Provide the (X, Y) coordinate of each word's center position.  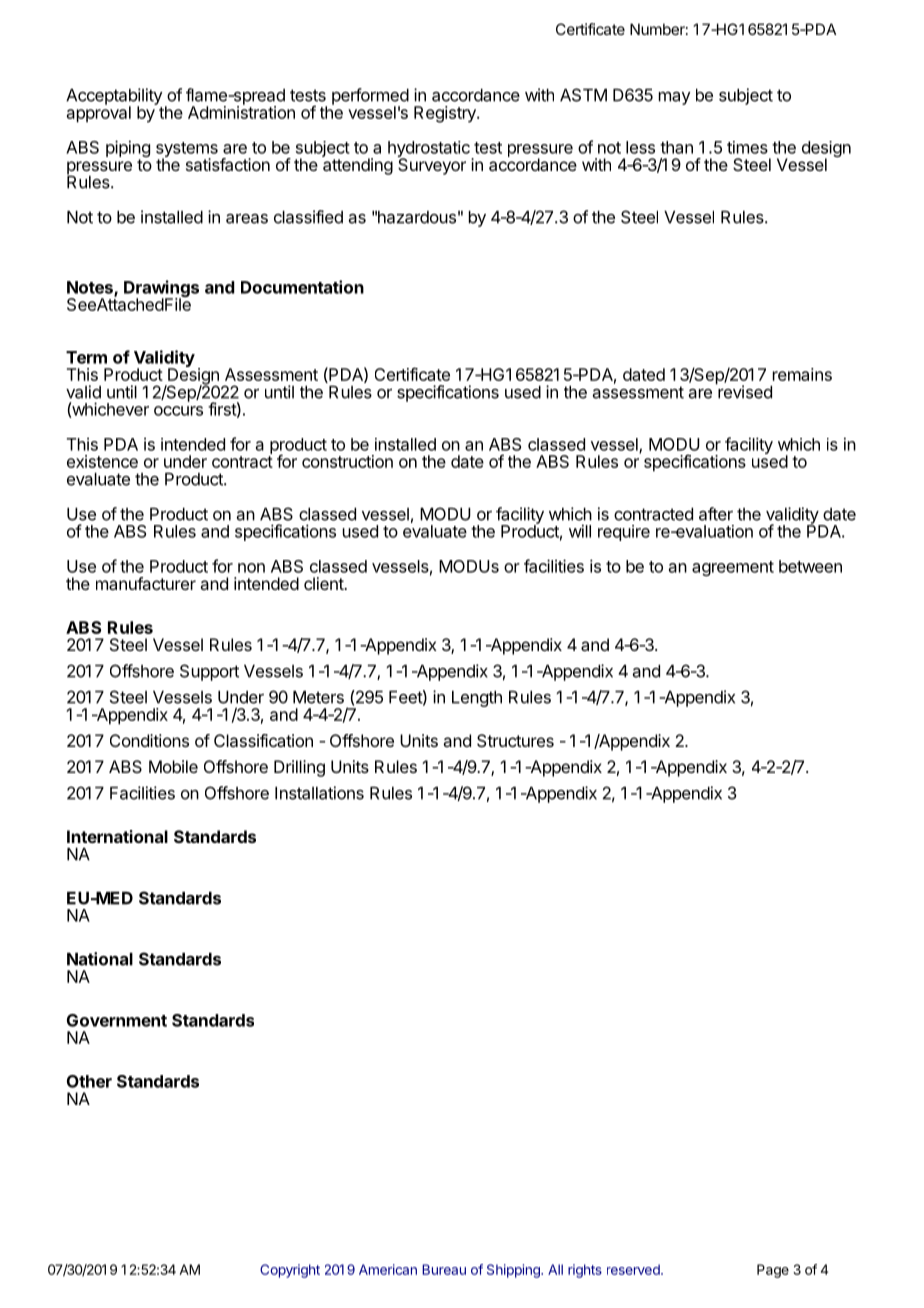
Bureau (444, 1269)
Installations (319, 793)
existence (102, 461)
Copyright (290, 1271)
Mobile (173, 766)
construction (347, 461)
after (716, 514)
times (747, 147)
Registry (446, 114)
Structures (515, 740)
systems (187, 151)
